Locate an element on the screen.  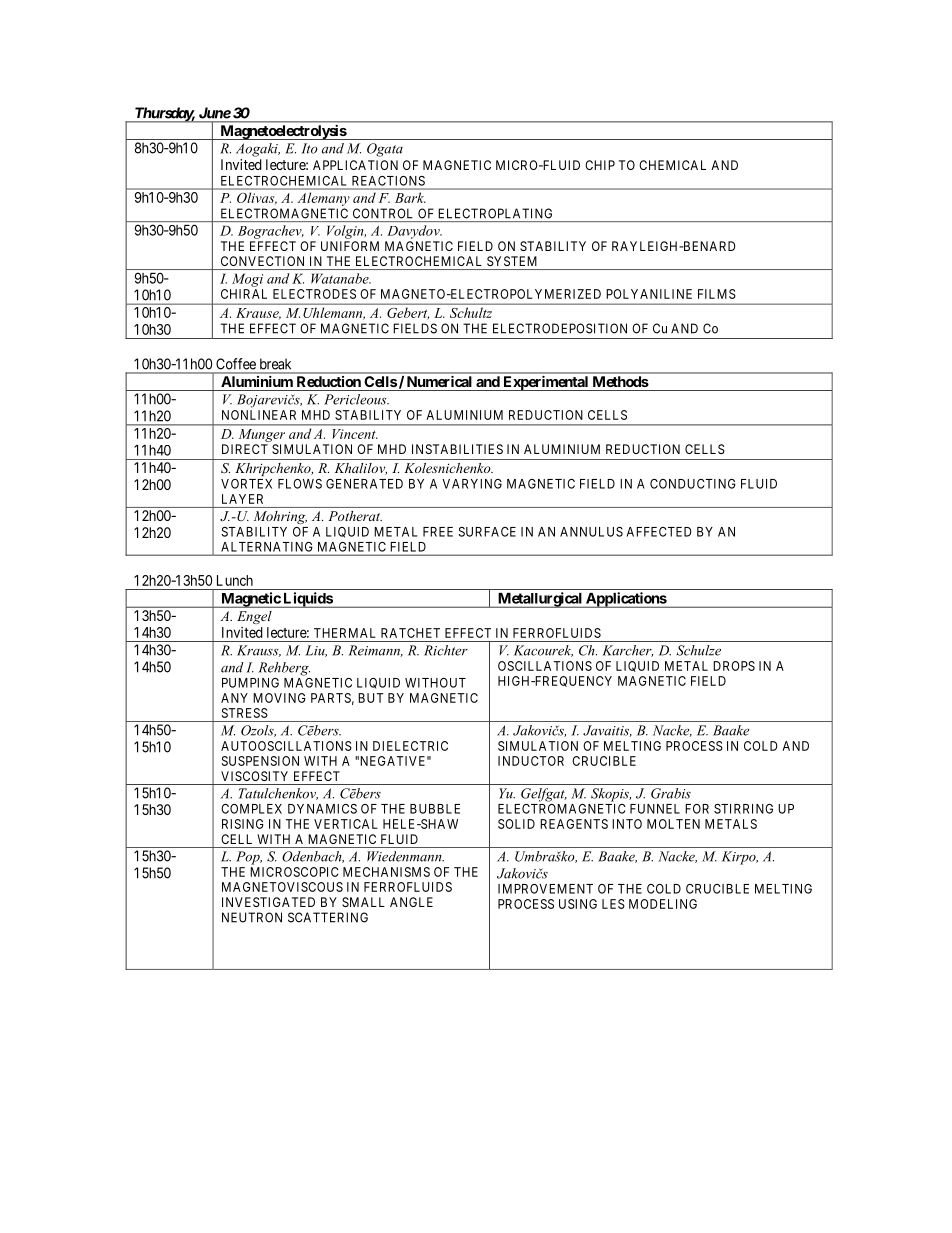
ELECTROPLATING is located at coordinates (495, 213).
